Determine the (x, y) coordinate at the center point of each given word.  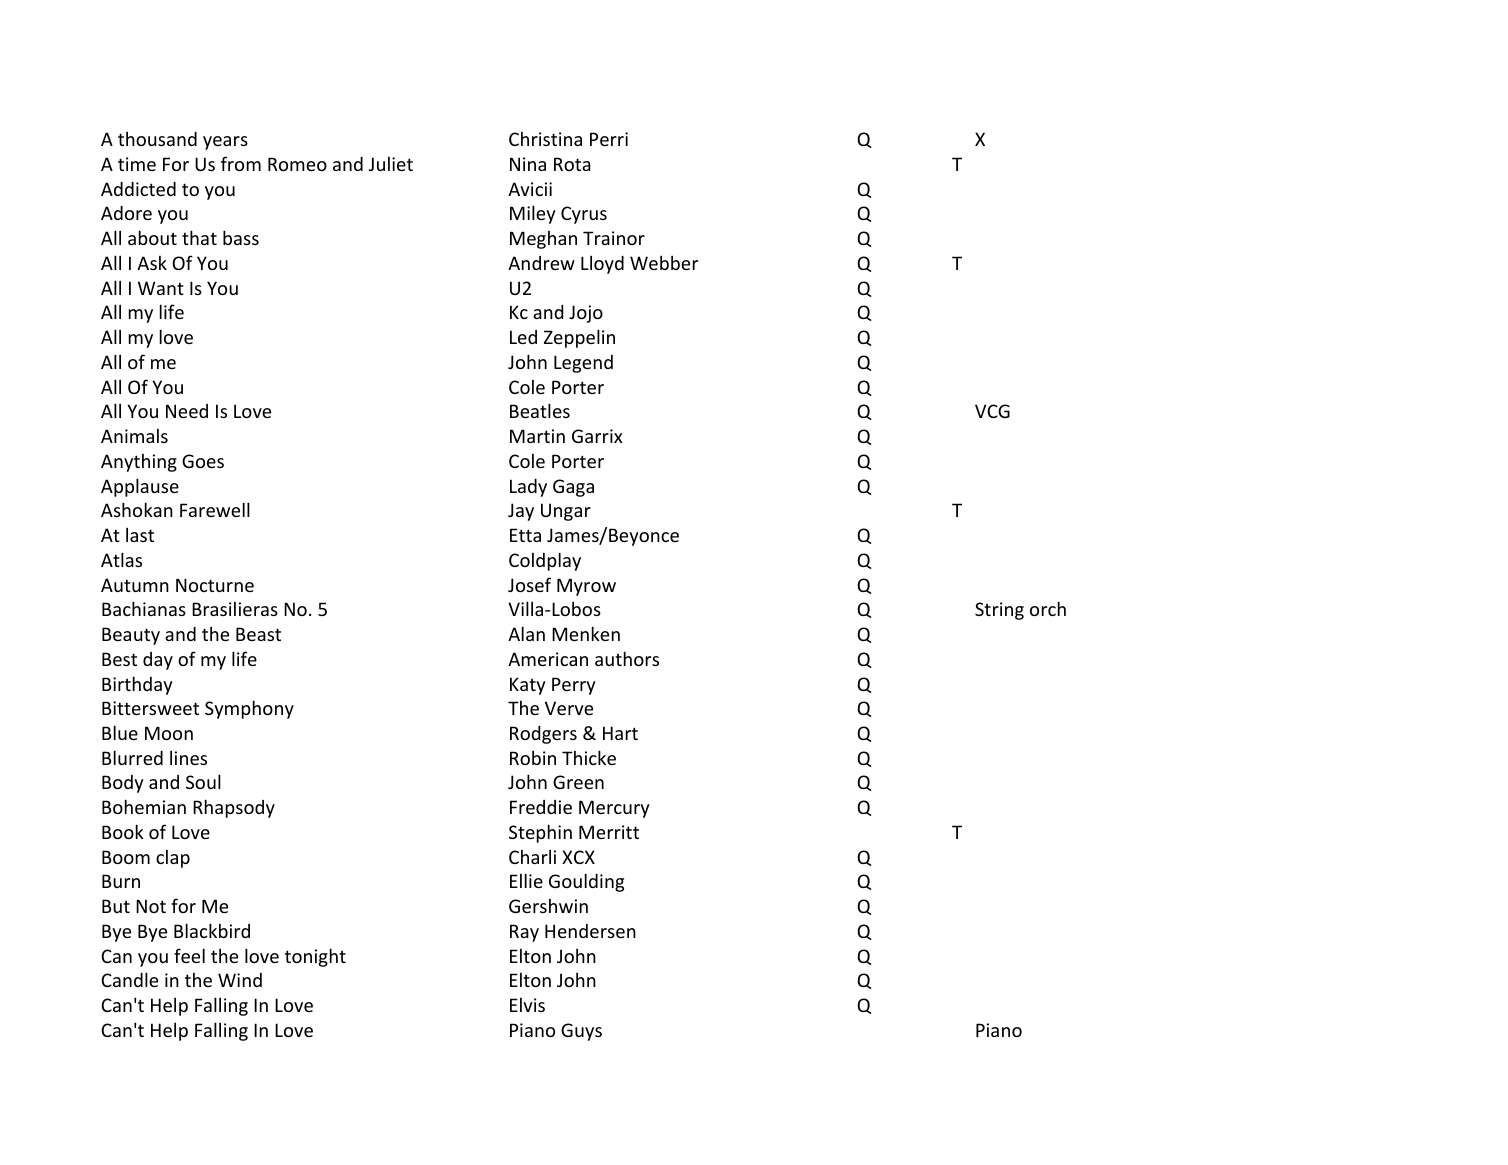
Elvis (527, 1005)
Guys (581, 1032)
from (241, 163)
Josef (529, 584)
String (999, 611)
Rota (572, 164)
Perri (609, 139)
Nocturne (215, 585)
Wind (240, 980)
